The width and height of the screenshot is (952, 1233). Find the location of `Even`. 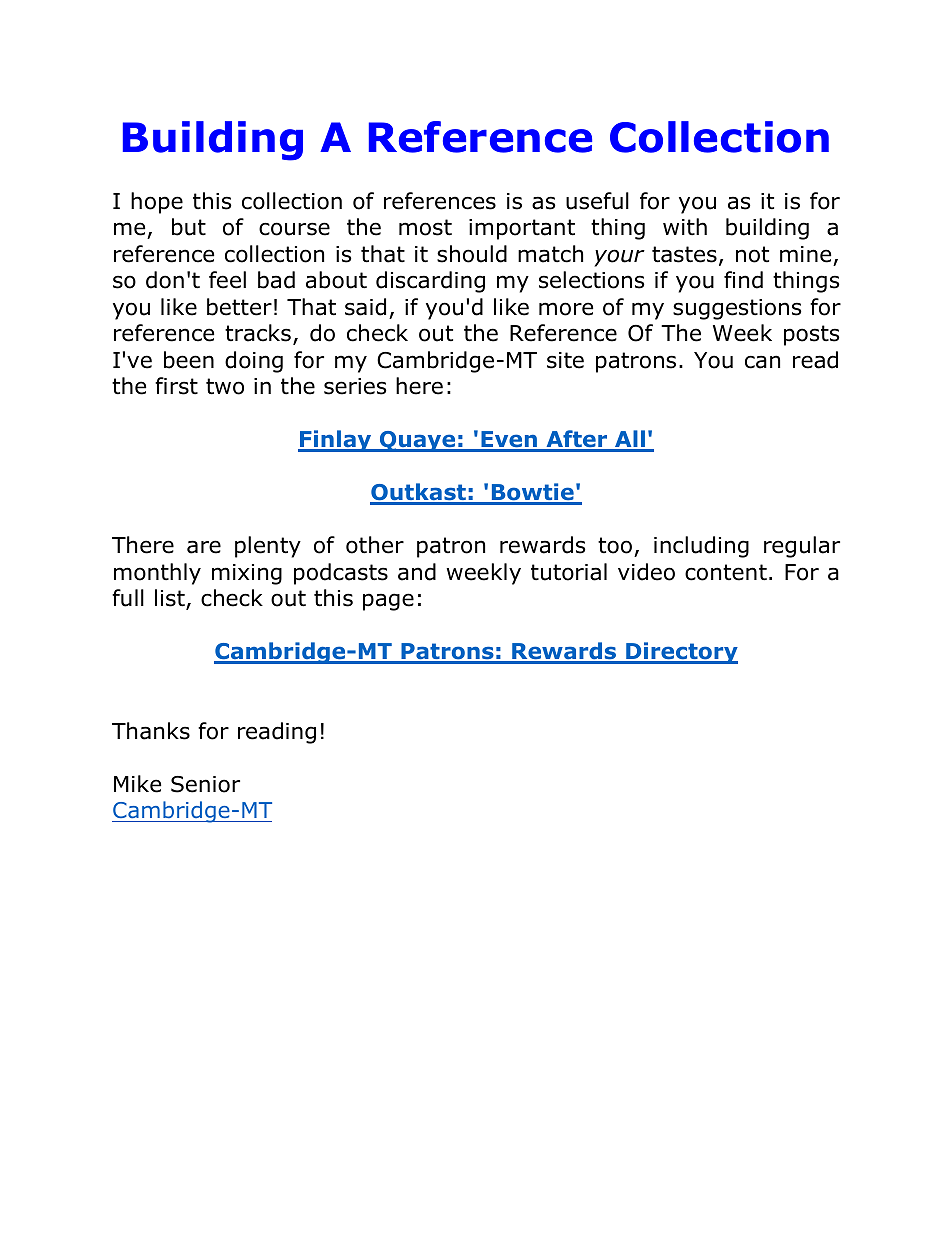

Even is located at coordinates (509, 441).
